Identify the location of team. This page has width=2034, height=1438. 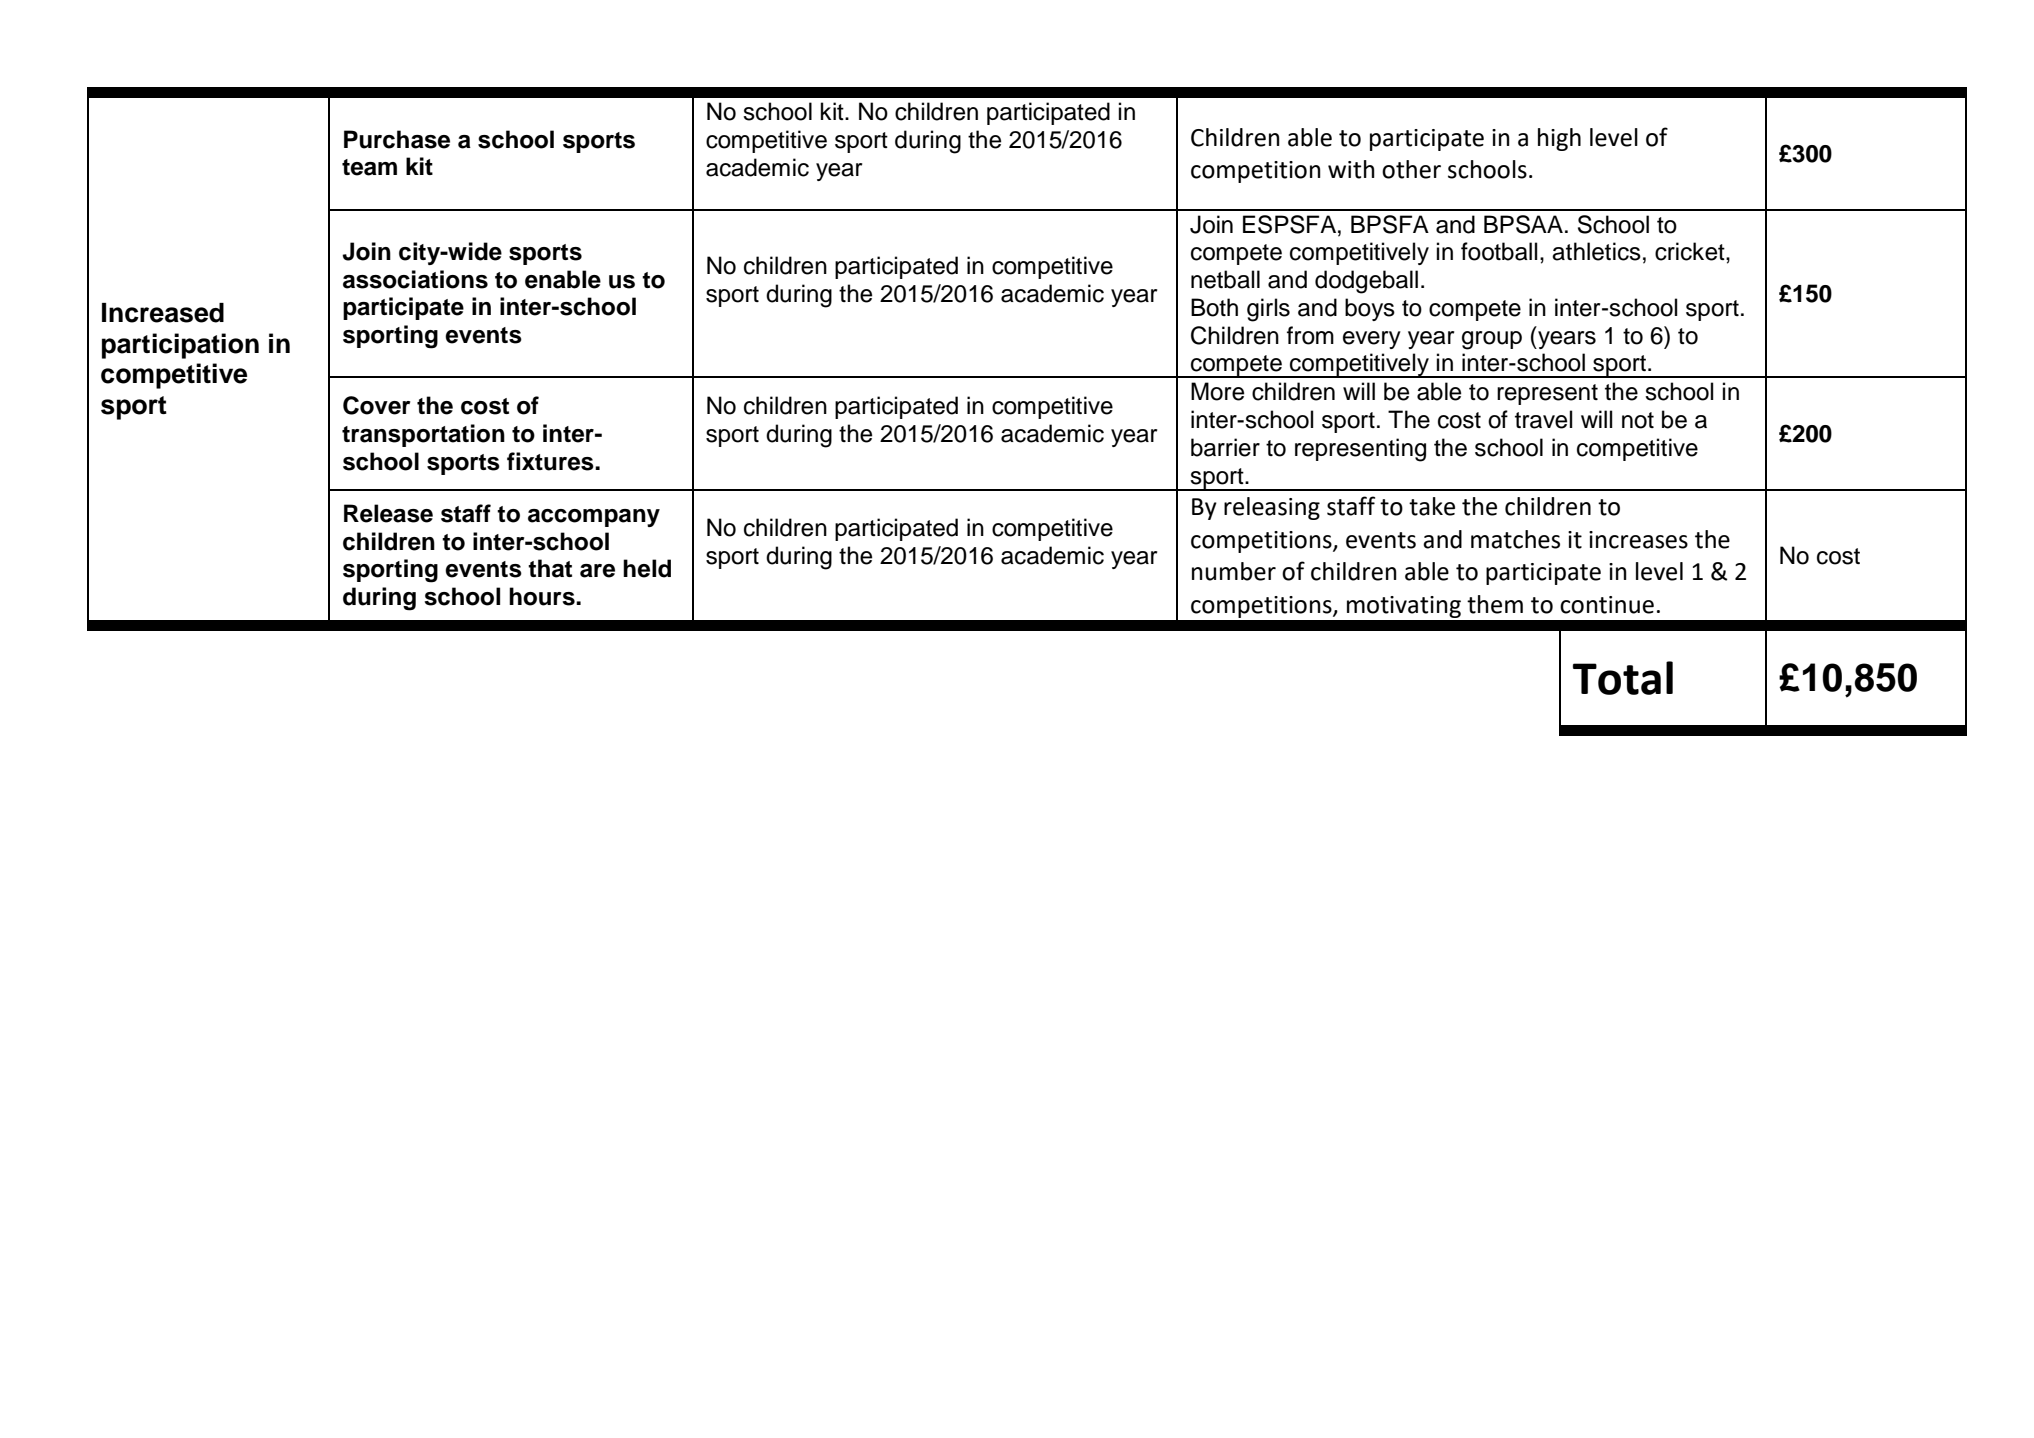
(369, 167).
